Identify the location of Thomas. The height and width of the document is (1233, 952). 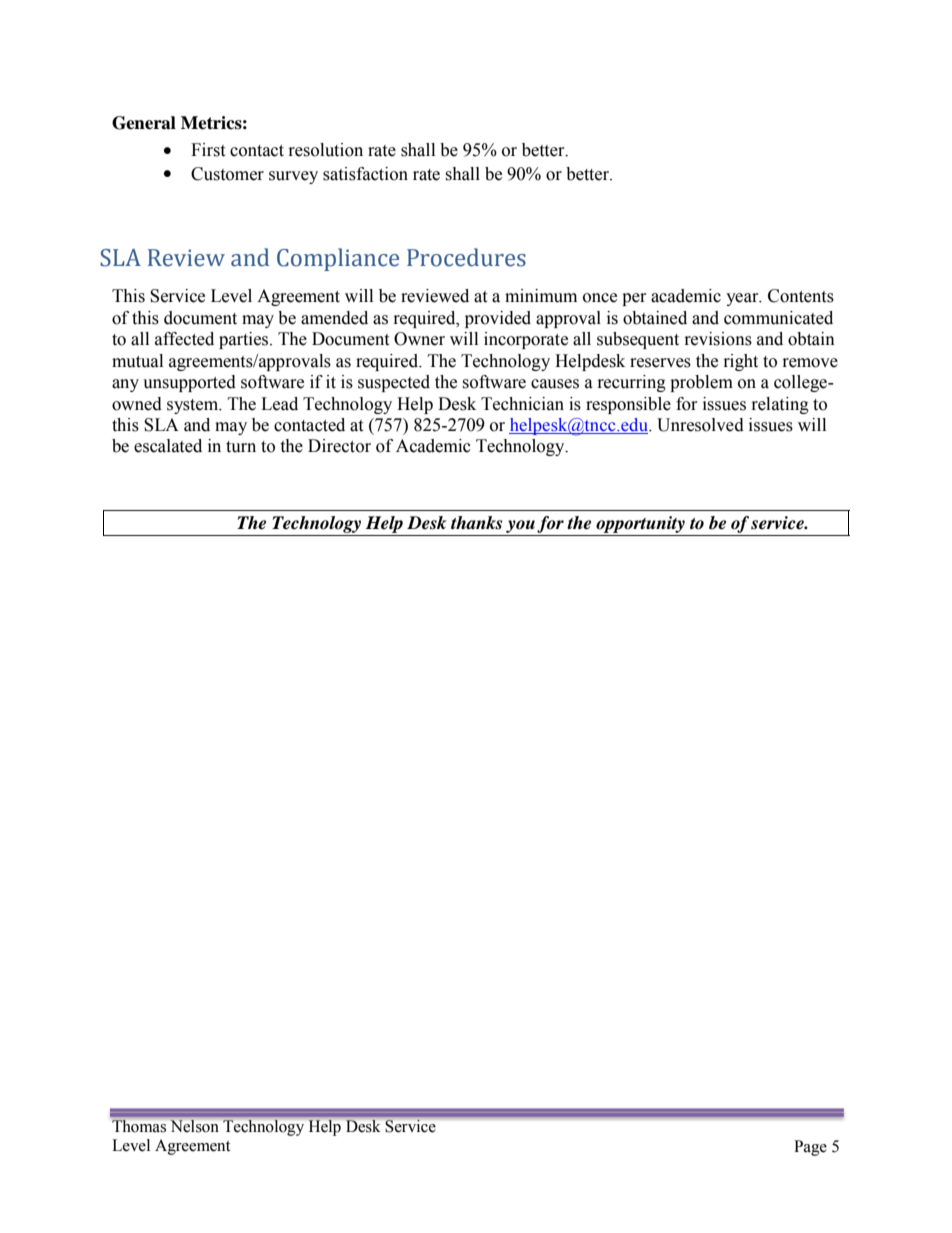
(139, 1126).
